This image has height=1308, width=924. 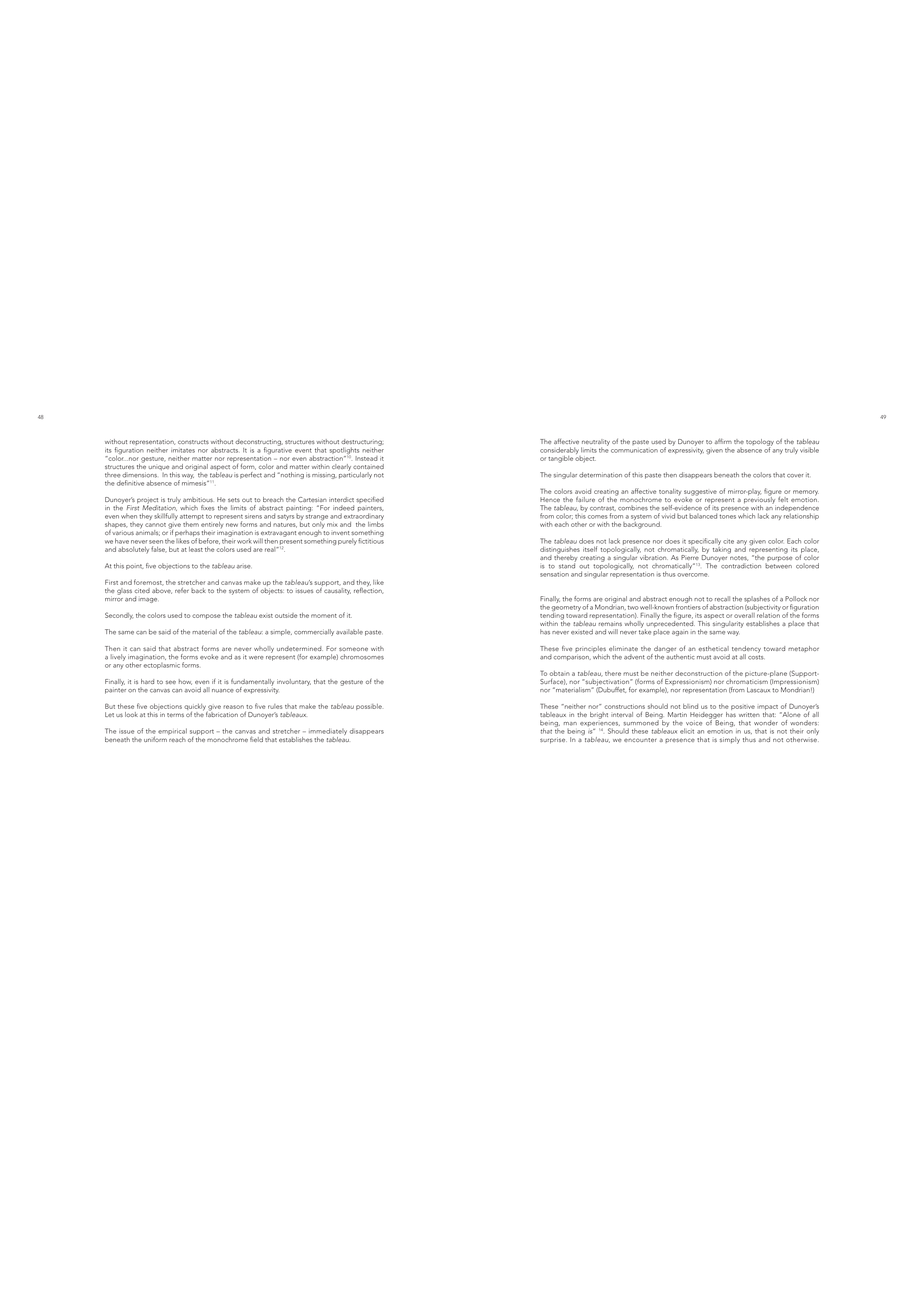 I want to click on empirical, so click(x=172, y=733).
